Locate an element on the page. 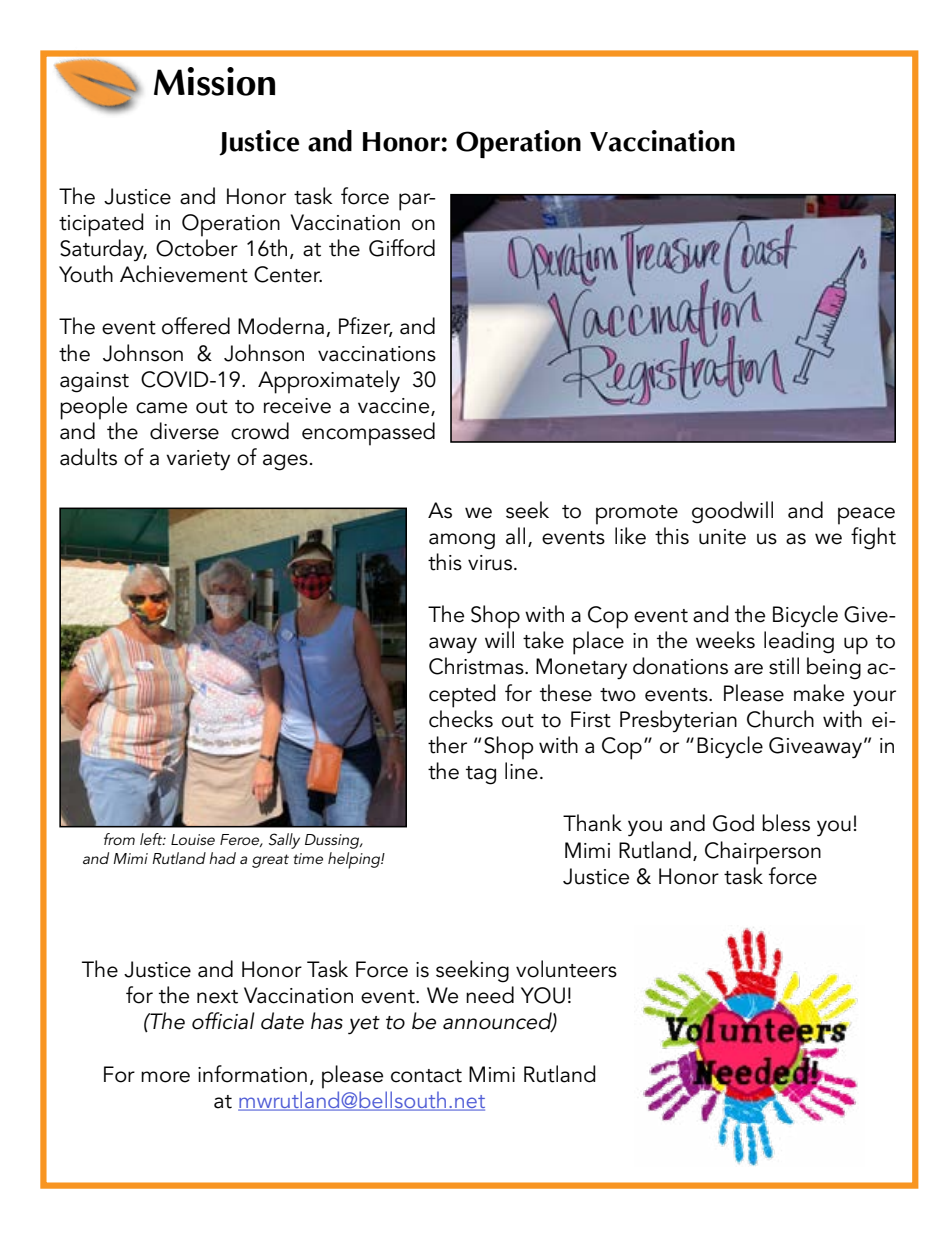  peace is located at coordinates (866, 516).
